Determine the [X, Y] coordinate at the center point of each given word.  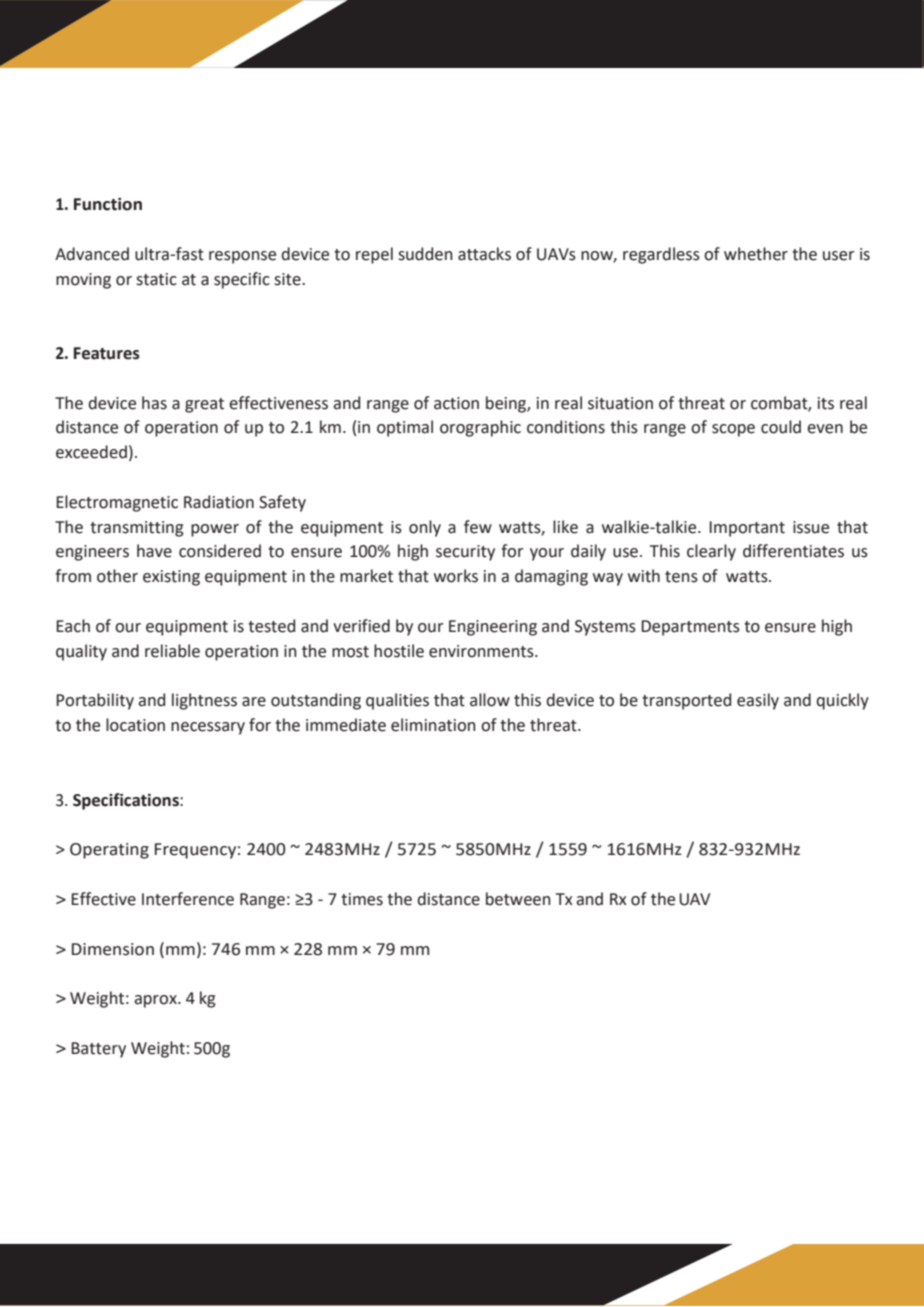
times [362, 899]
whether [756, 254]
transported [686, 701]
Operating [109, 851]
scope [733, 430]
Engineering [493, 628]
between [518, 899]
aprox [156, 1001]
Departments [690, 628]
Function [108, 204]
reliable [172, 651]
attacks [484, 254]
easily [758, 701]
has [154, 403]
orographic [480, 428]
